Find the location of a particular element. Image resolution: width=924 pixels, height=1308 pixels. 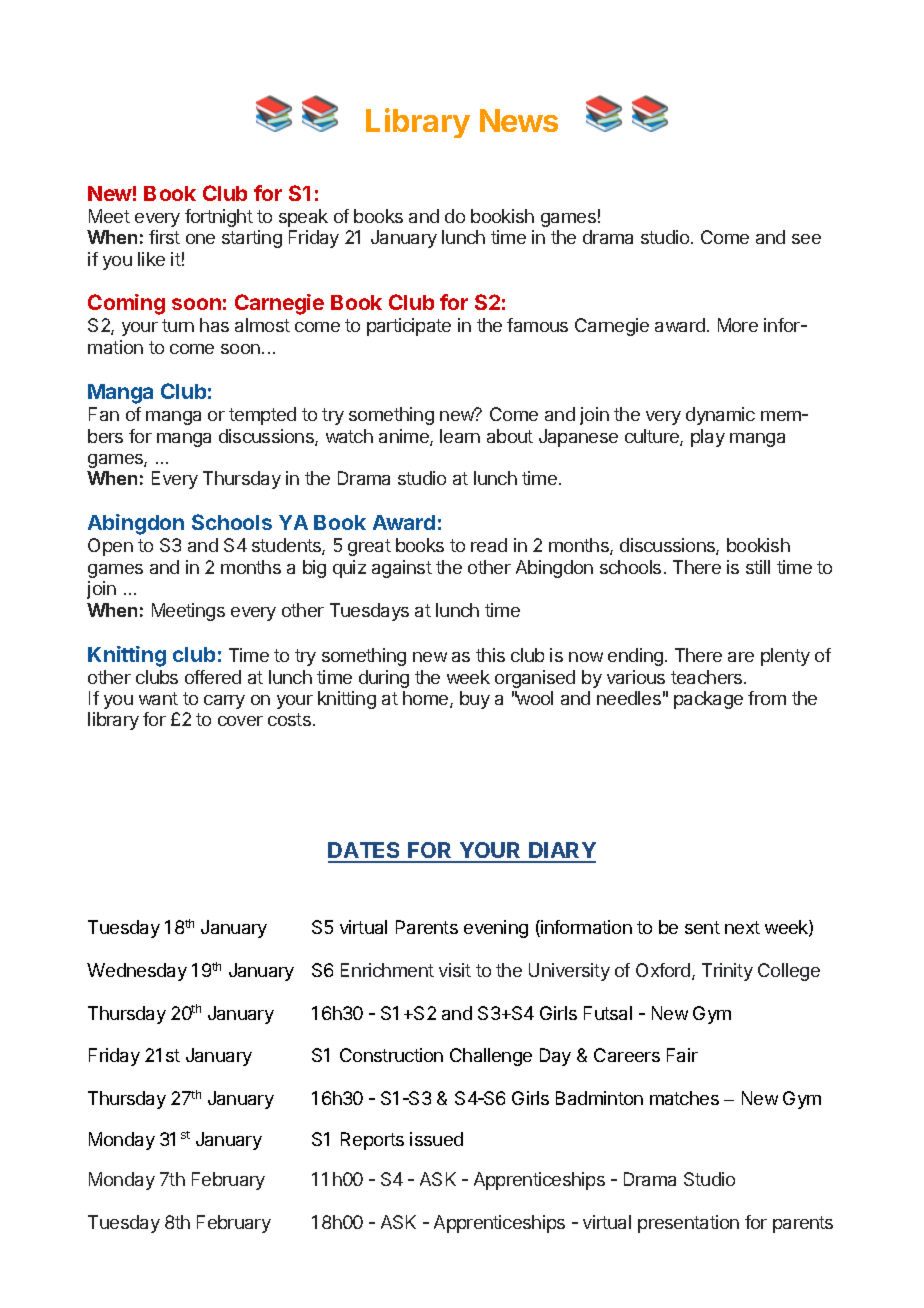

learn is located at coordinates (460, 436).
